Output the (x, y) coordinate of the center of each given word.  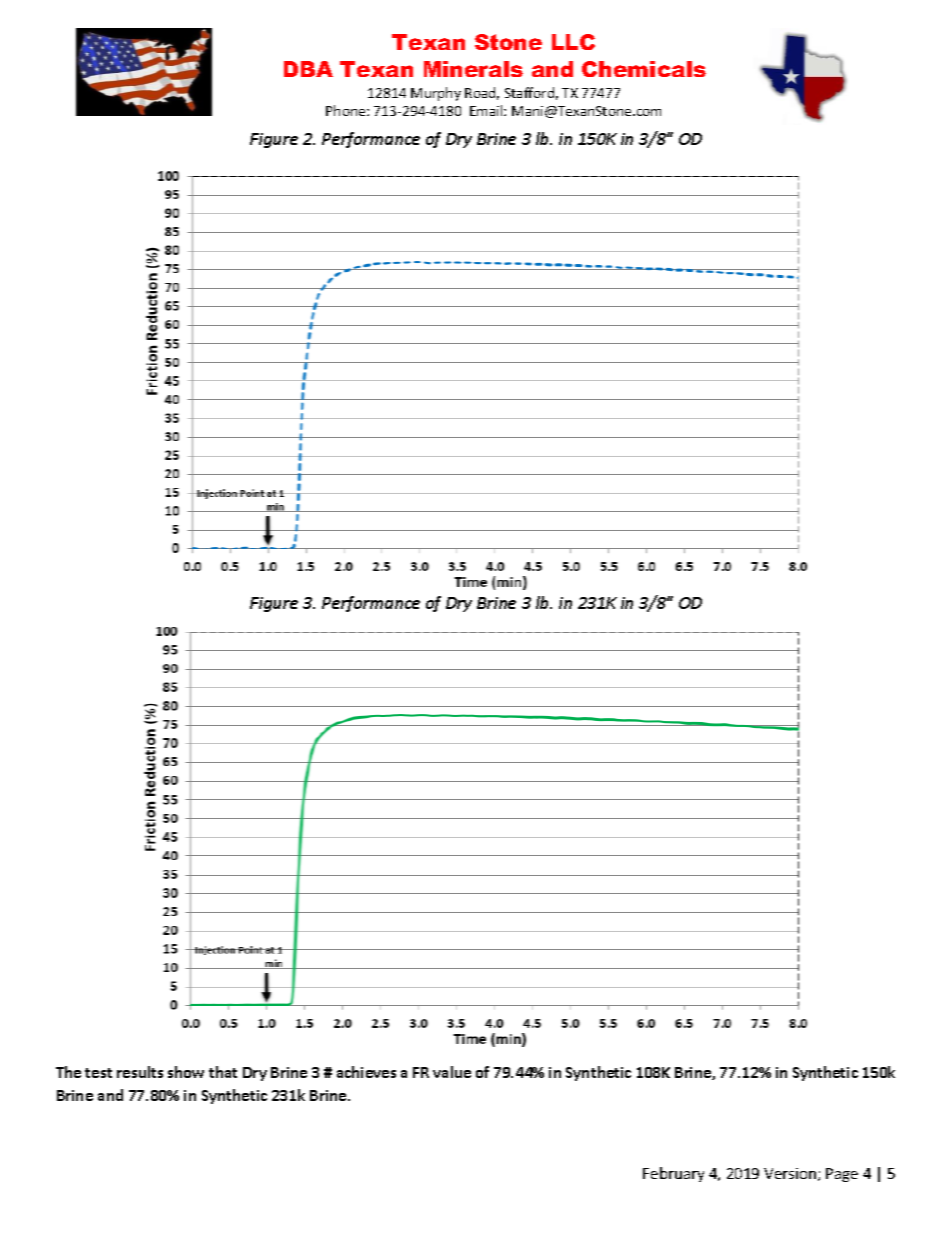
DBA (308, 69)
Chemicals (644, 69)
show (186, 1072)
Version (791, 1174)
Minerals (473, 69)
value (452, 1072)
